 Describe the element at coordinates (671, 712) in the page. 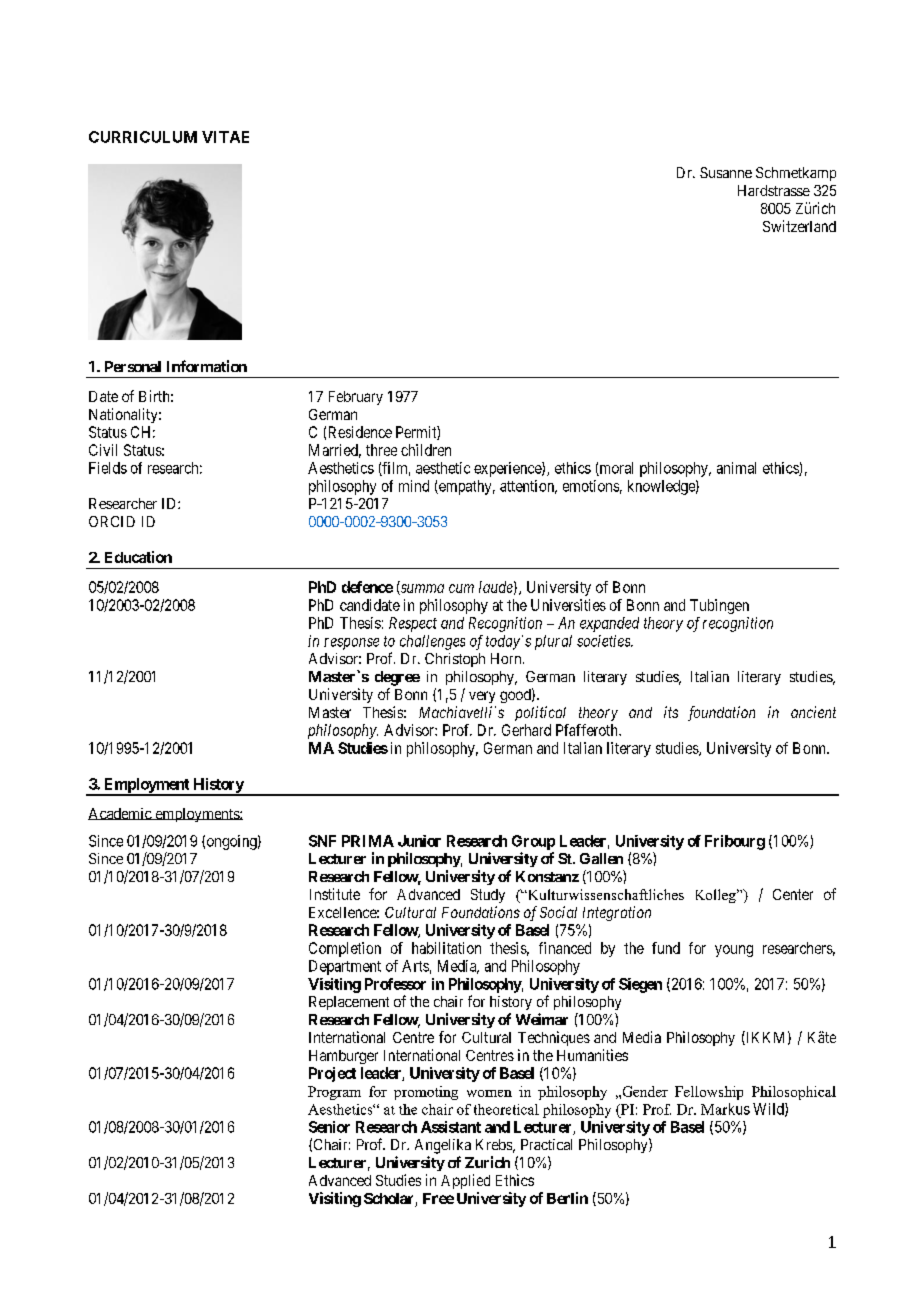

I see `its` at that location.
